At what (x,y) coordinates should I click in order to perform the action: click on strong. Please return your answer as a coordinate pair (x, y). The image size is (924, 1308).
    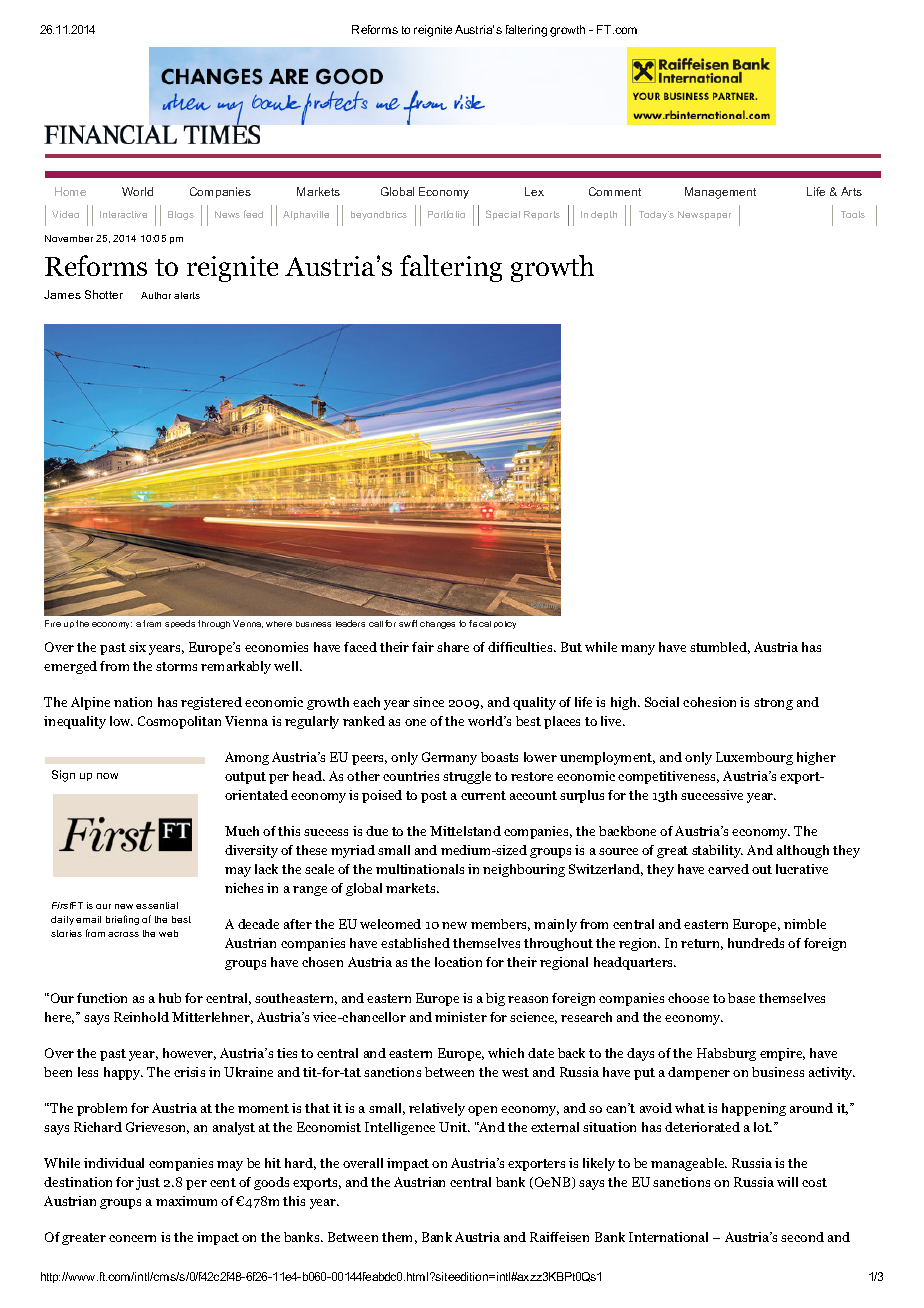
    Looking at the image, I should click on (773, 704).
